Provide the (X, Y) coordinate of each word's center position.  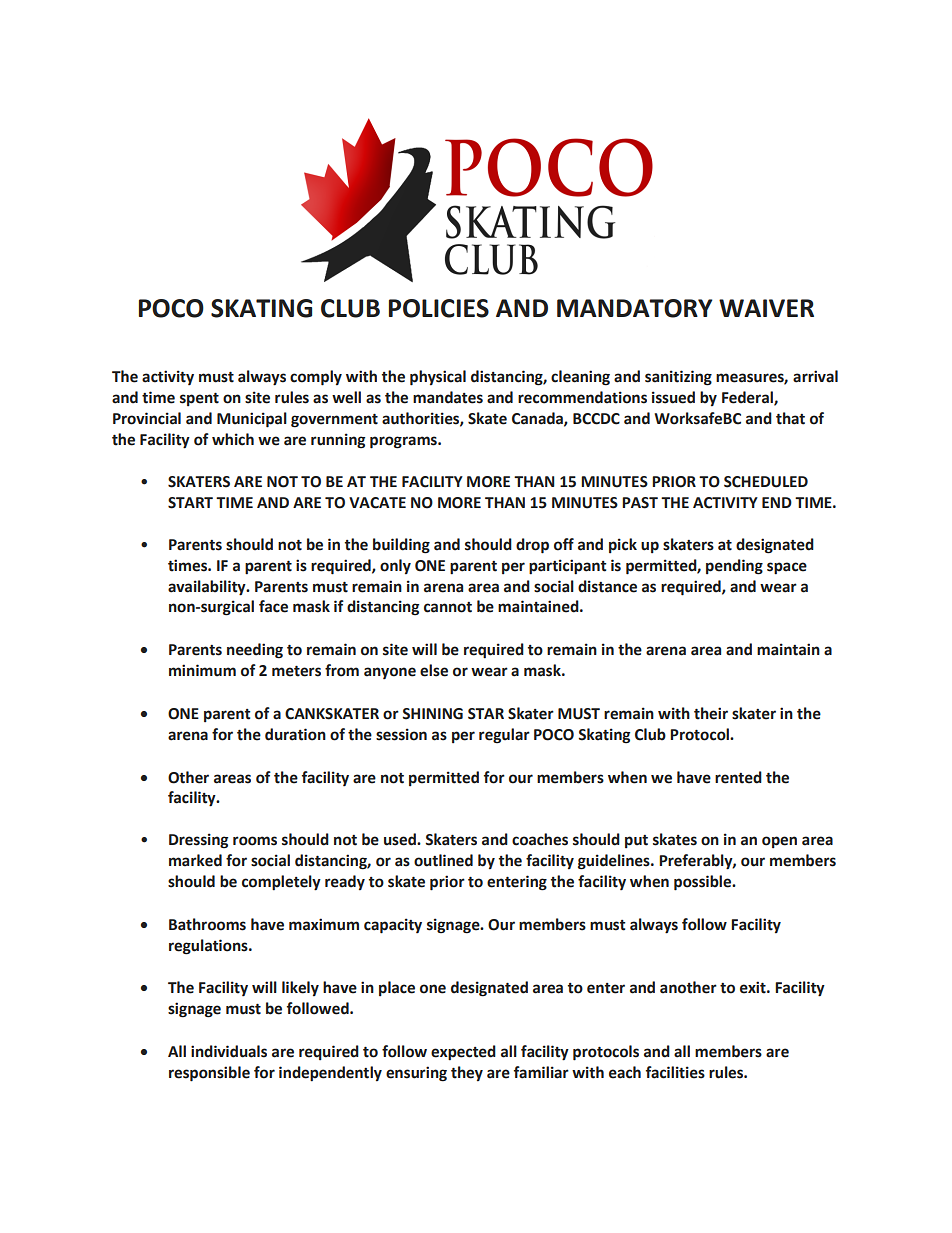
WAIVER (766, 308)
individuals (229, 1051)
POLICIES (439, 308)
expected (463, 1052)
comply (316, 378)
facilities (675, 1072)
